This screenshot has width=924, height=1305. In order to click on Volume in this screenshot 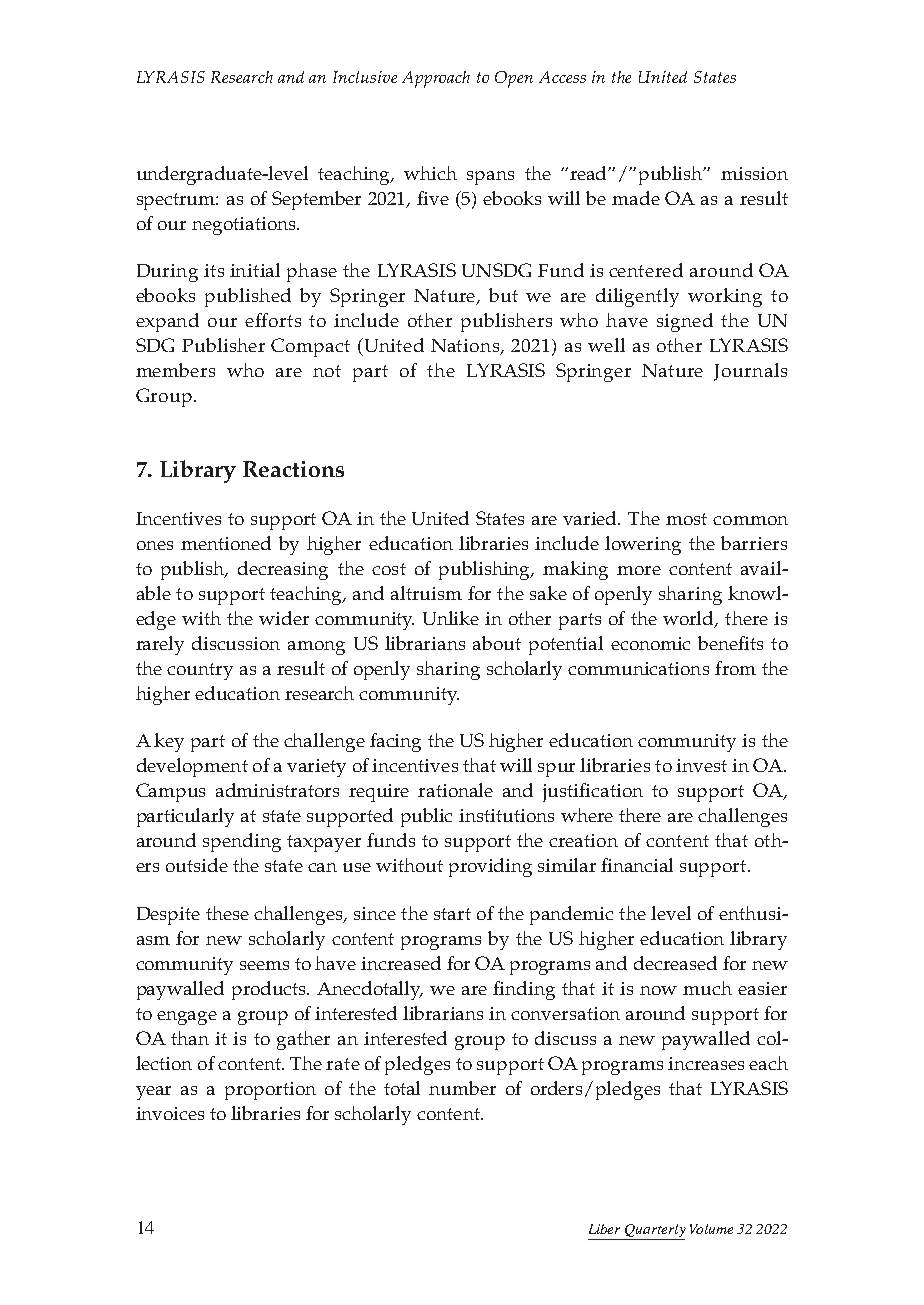, I will do `click(711, 1229)`.
